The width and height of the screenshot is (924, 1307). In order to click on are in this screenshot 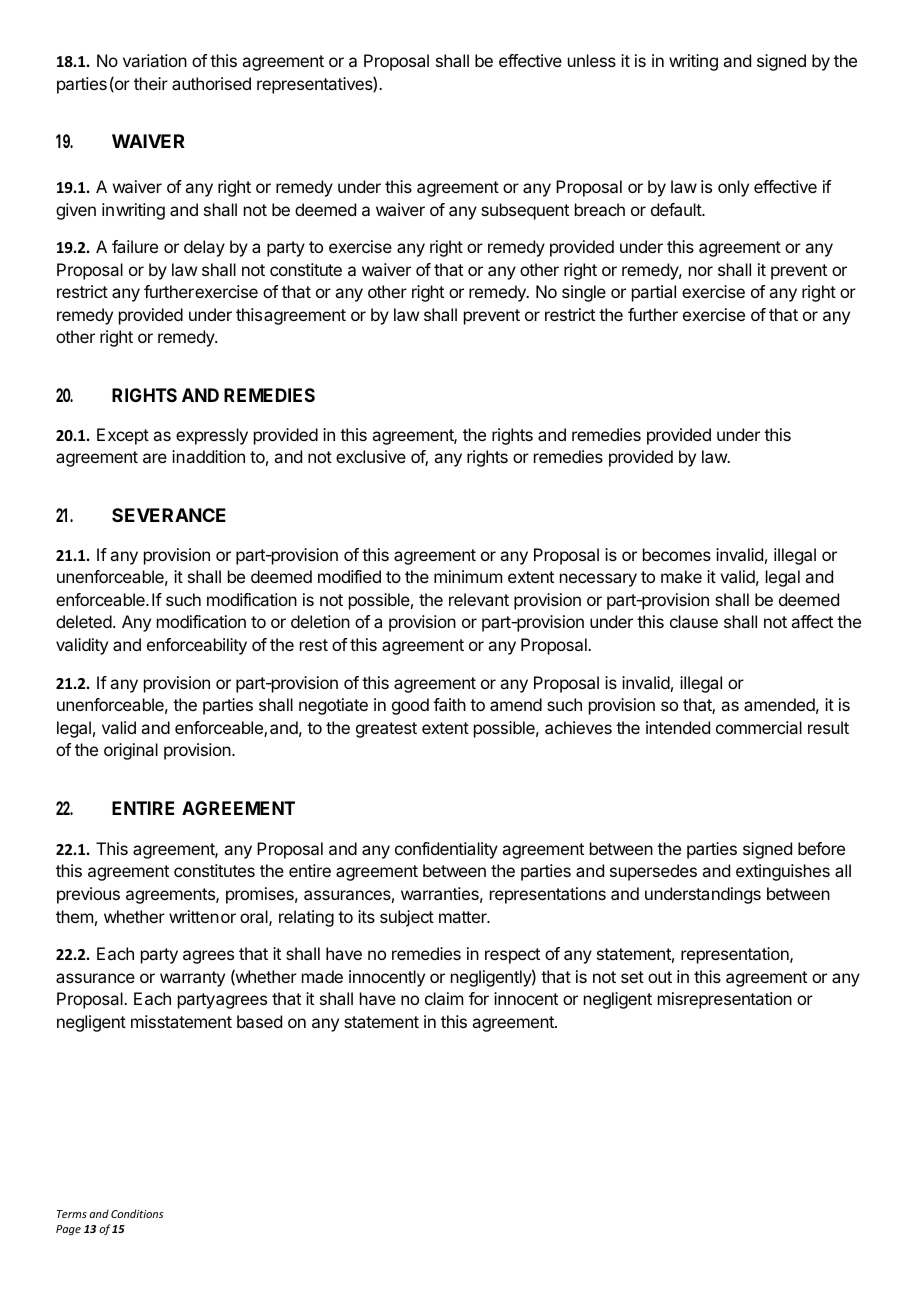, I will do `click(155, 458)`.
